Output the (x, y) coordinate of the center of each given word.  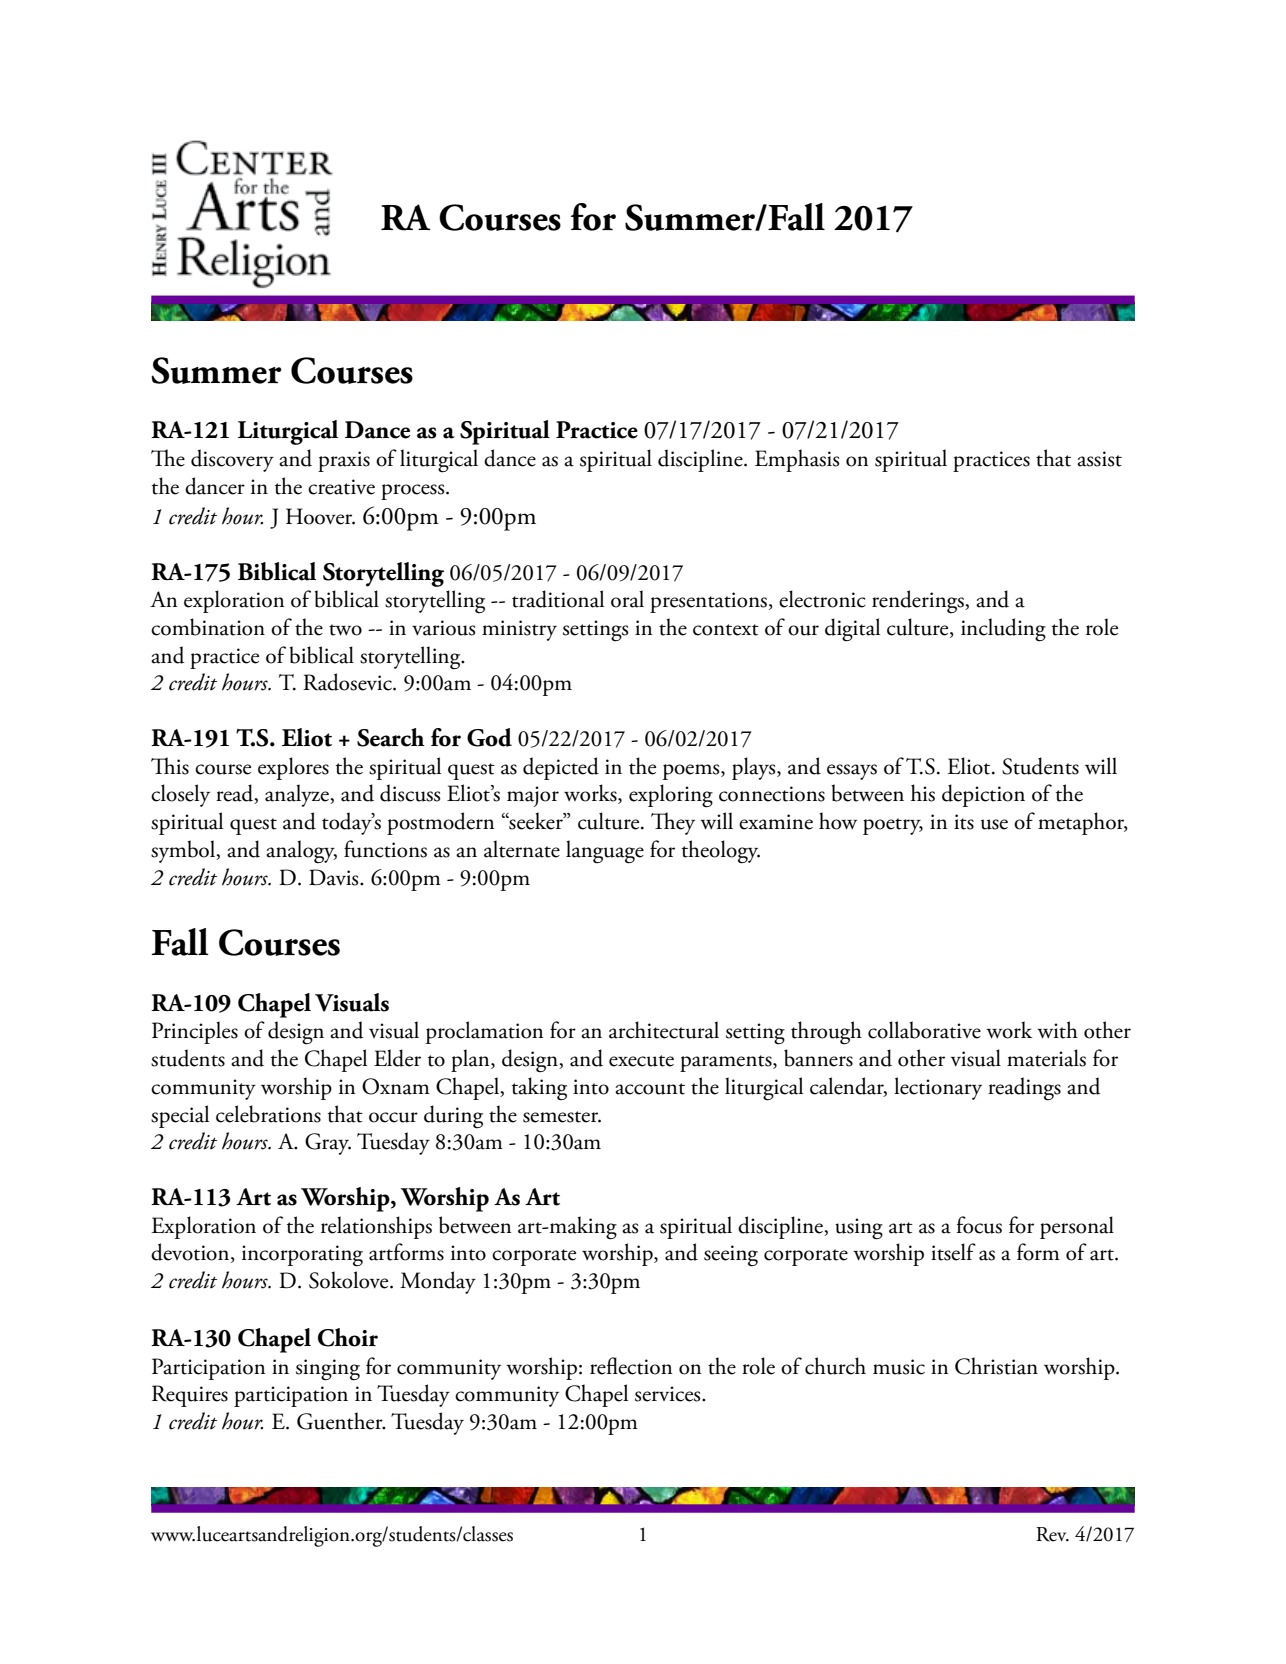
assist (1099, 459)
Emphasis (797, 460)
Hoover (320, 516)
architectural (664, 1030)
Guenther (341, 1421)
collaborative (924, 1030)
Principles (195, 1032)
